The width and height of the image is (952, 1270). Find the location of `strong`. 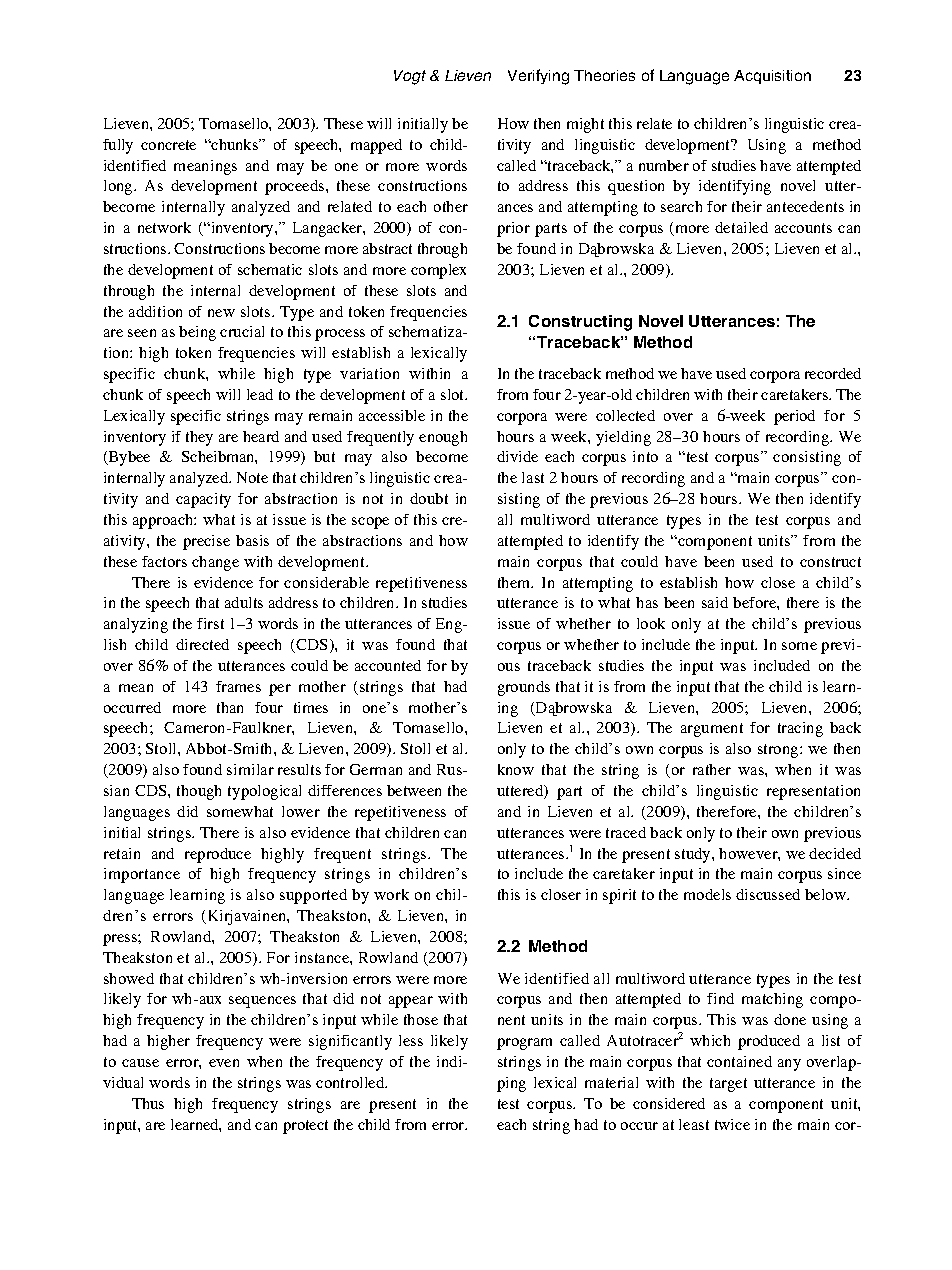

strong is located at coordinates (779, 751).
